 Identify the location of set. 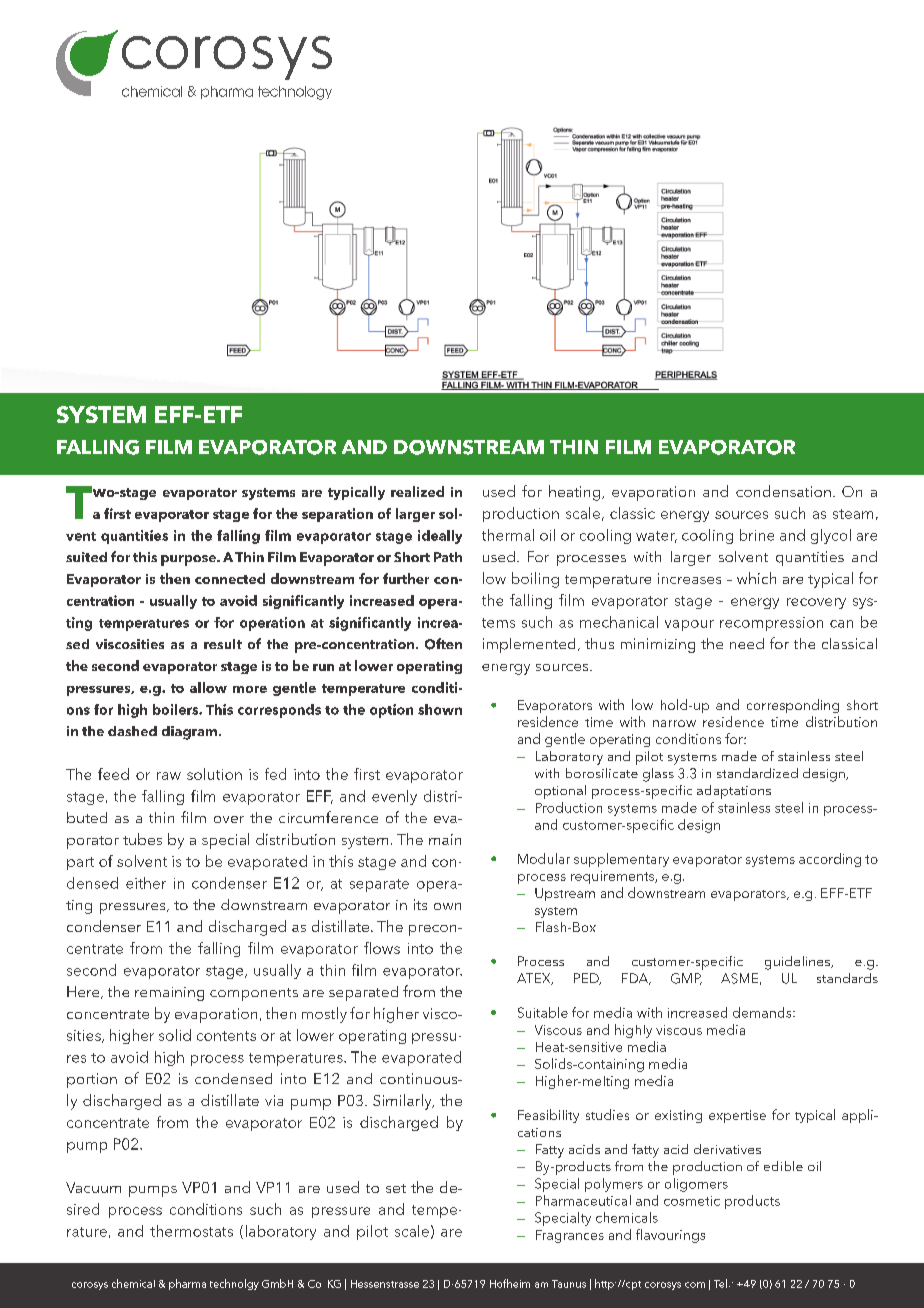
(396, 1188).
